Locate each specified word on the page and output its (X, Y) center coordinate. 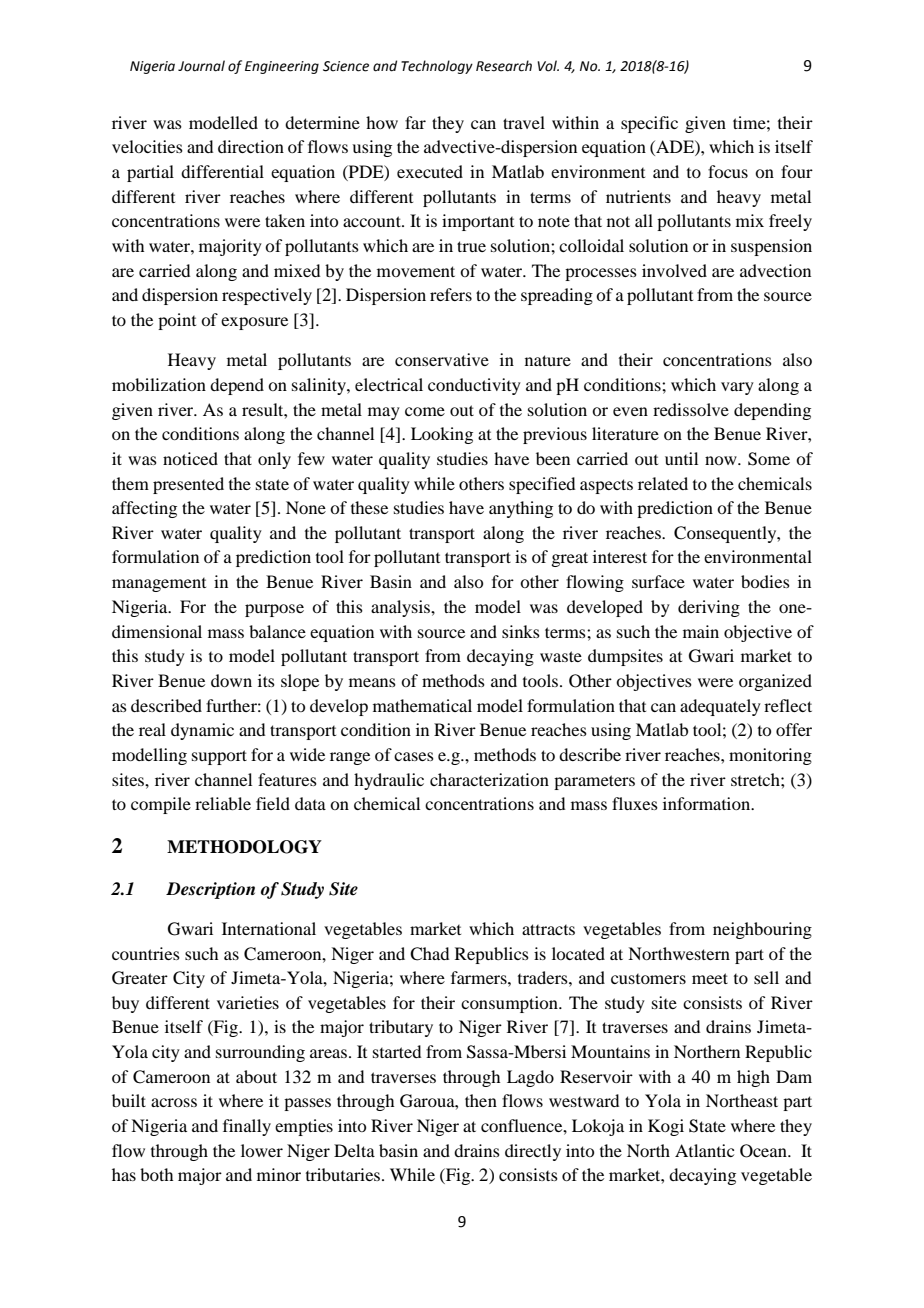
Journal (201, 66)
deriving (709, 608)
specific (649, 124)
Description (210, 890)
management (159, 585)
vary (737, 388)
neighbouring (762, 930)
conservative (442, 359)
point (177, 321)
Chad (429, 954)
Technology (437, 67)
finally (247, 1127)
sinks (521, 631)
